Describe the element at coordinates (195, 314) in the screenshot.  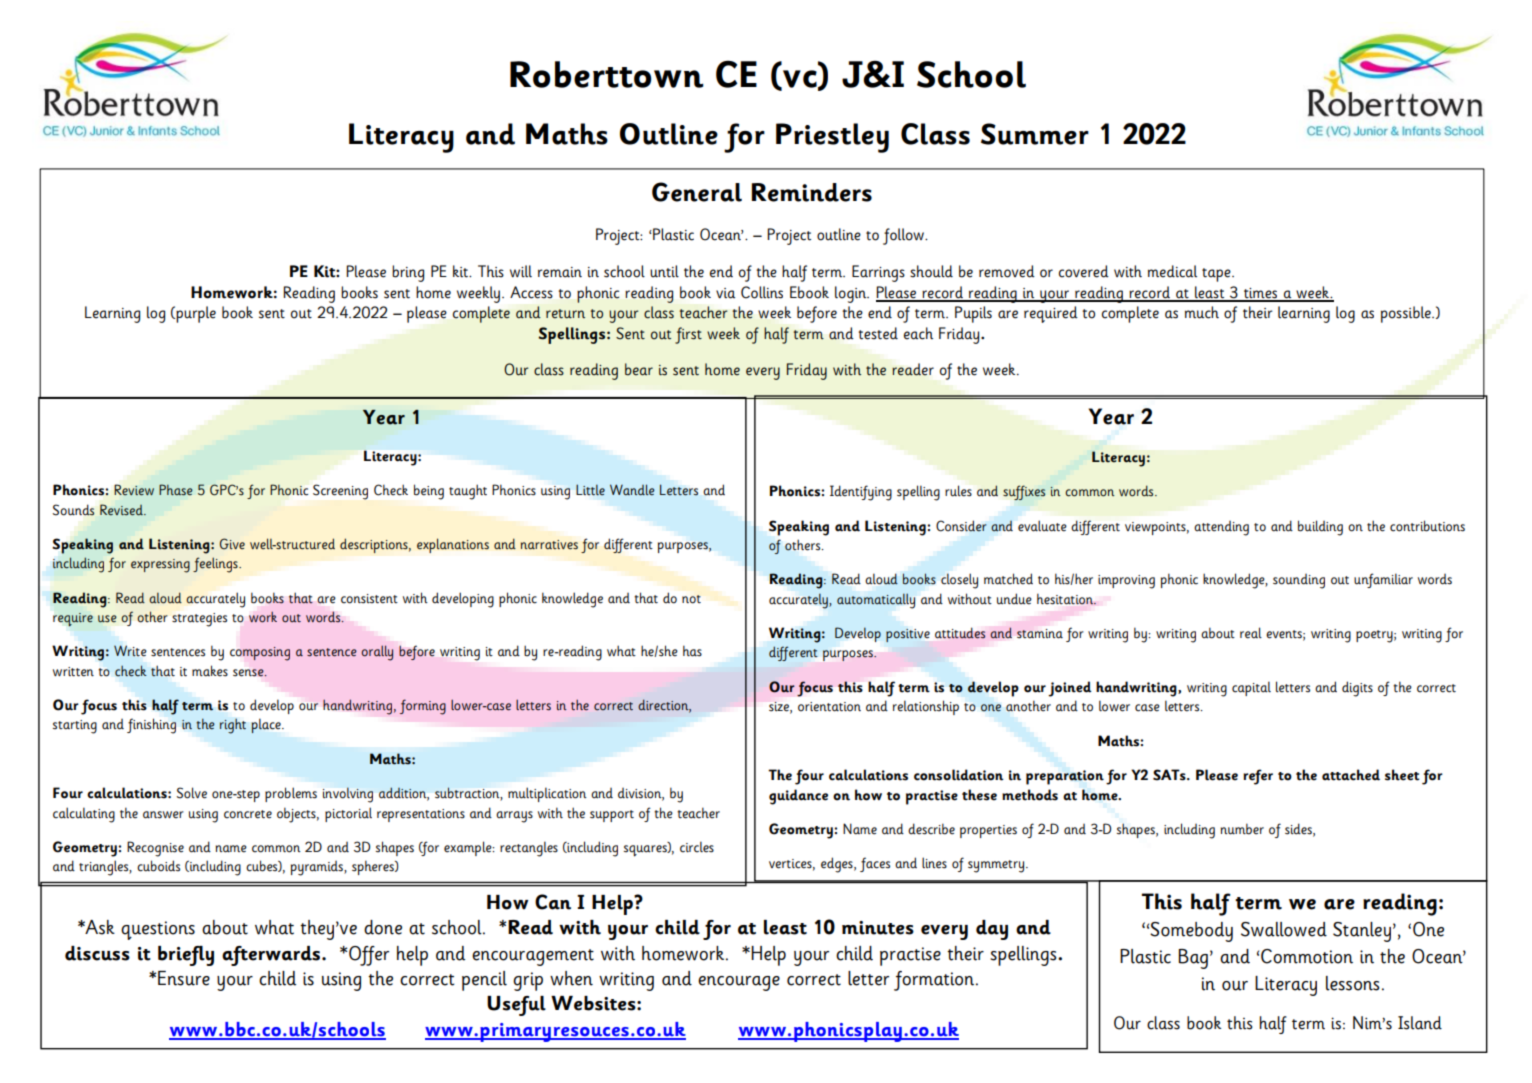
I see `purple` at that location.
